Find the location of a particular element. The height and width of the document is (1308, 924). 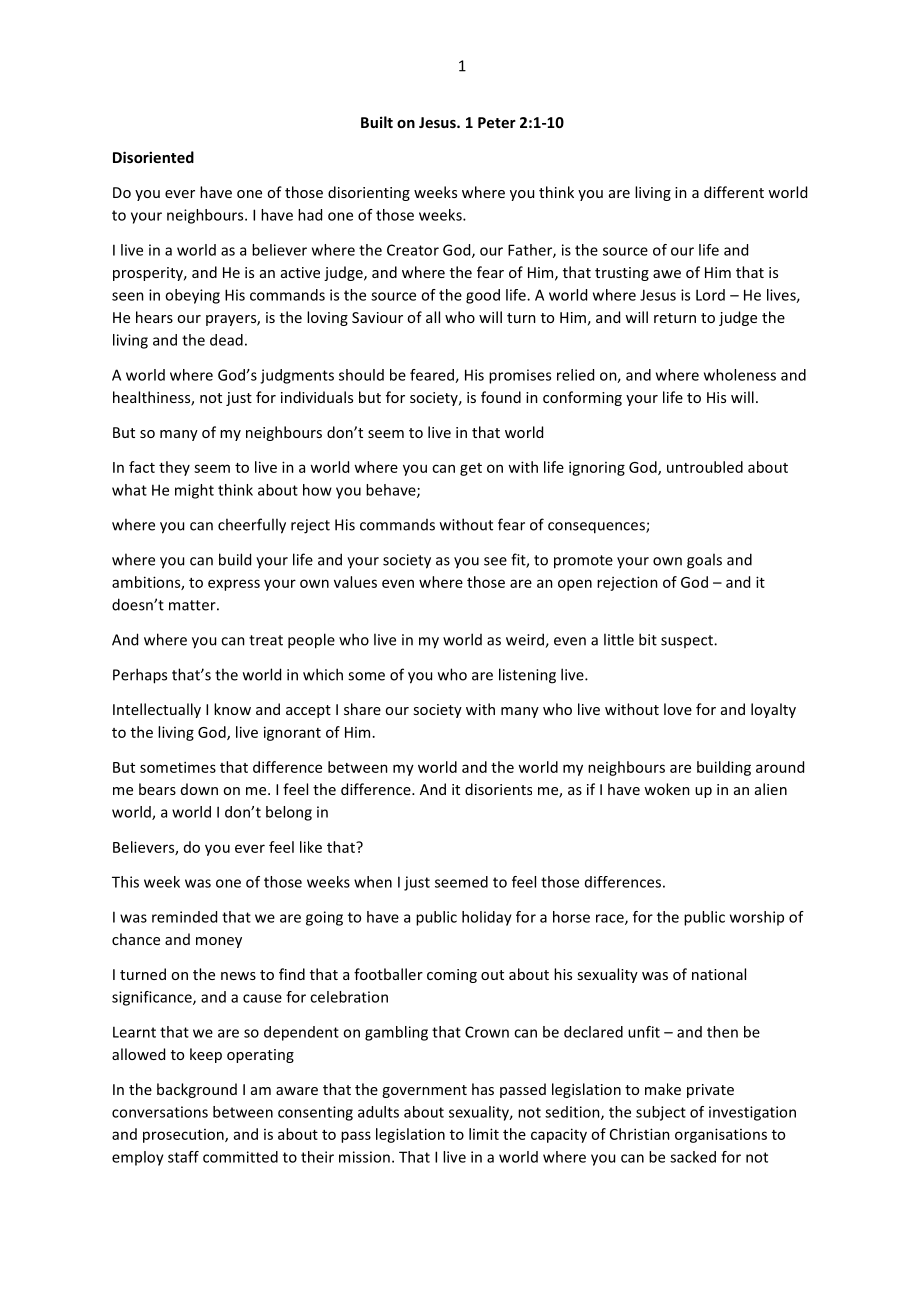

Disoriented is located at coordinates (153, 157).
